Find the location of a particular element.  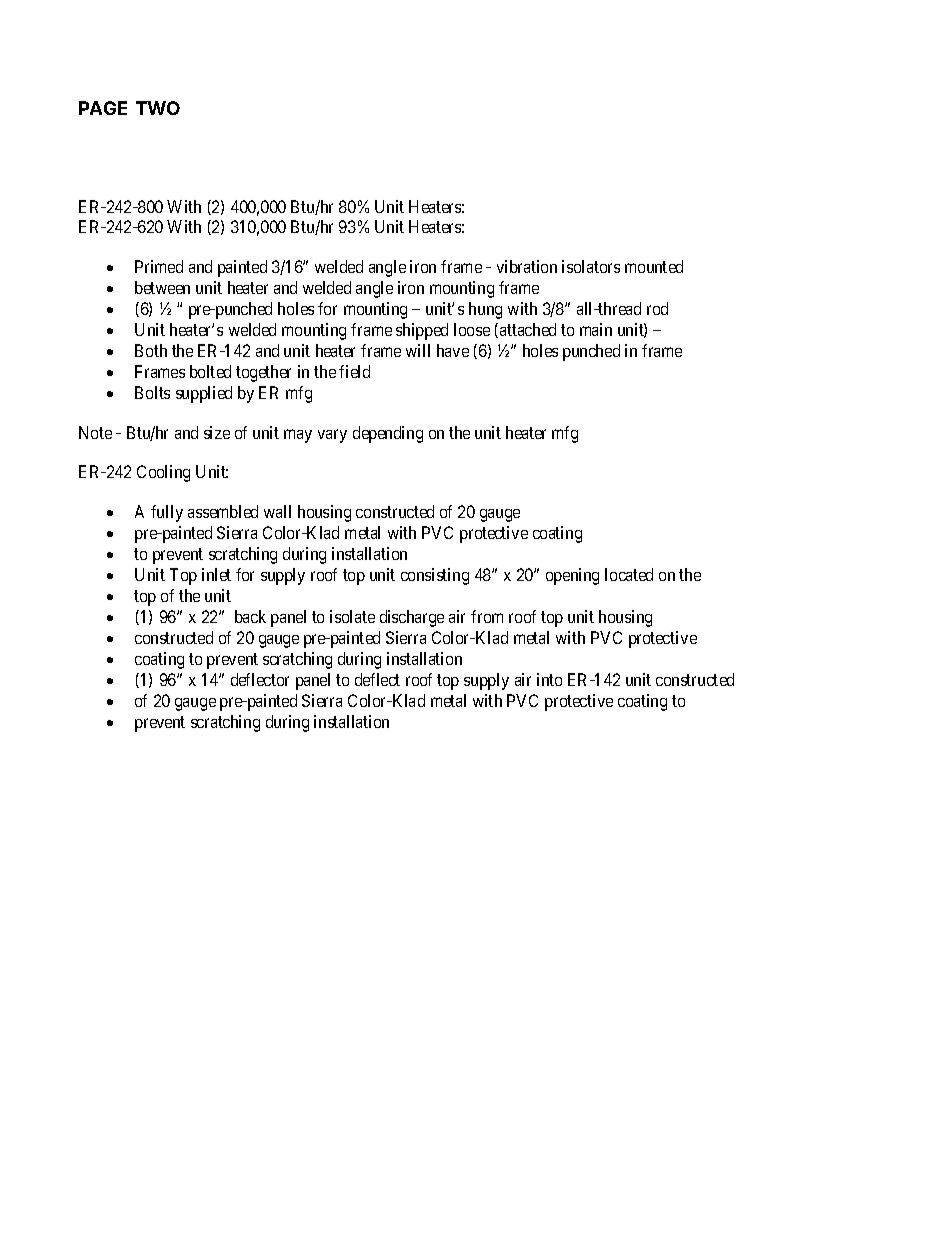

into is located at coordinates (549, 679).
